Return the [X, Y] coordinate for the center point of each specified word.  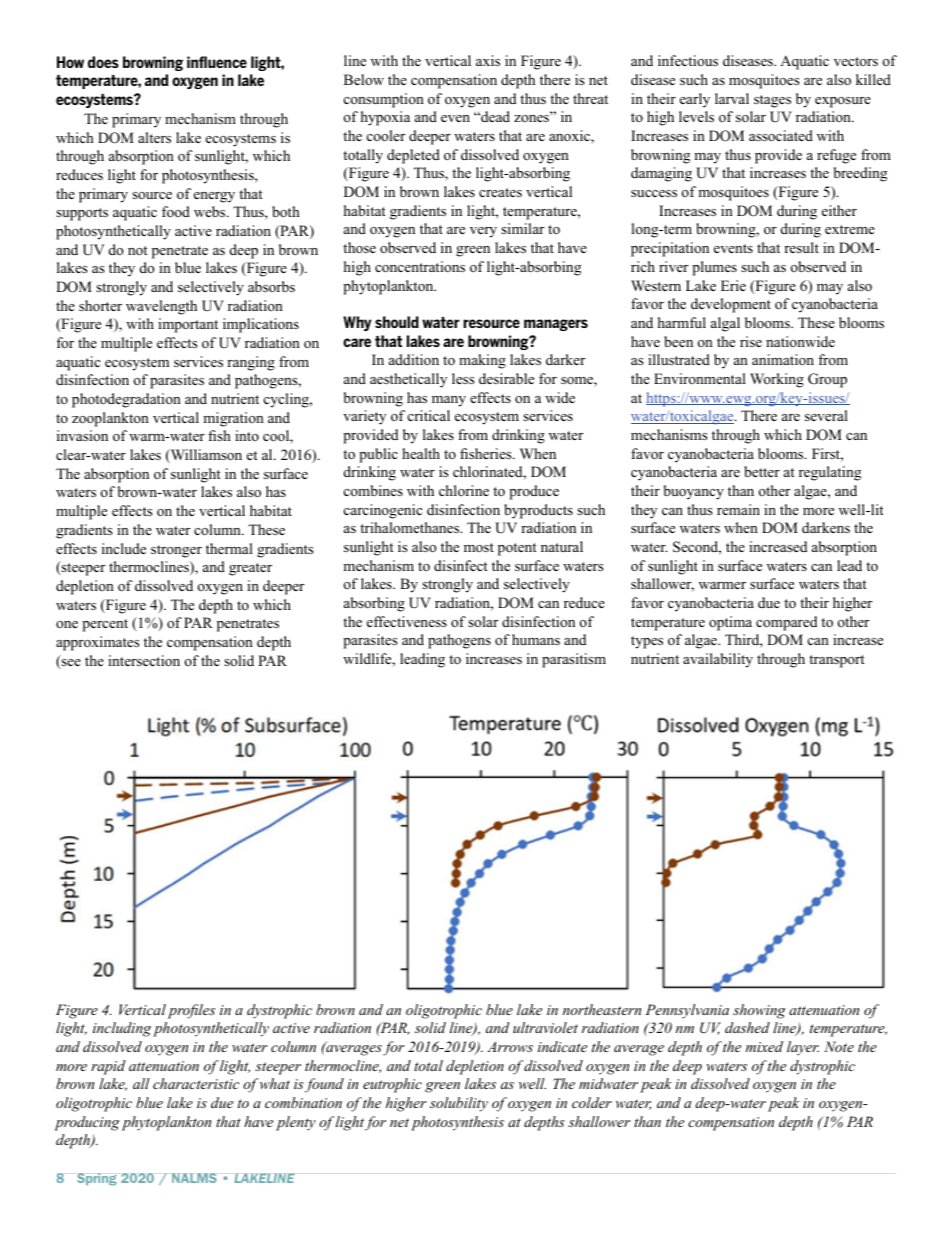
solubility [459, 1104]
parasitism [574, 660]
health [421, 453]
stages [772, 101]
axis [488, 60]
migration [233, 419]
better [762, 471]
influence [217, 62]
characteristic [196, 1083]
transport [837, 661]
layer [803, 1048]
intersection [144, 661]
